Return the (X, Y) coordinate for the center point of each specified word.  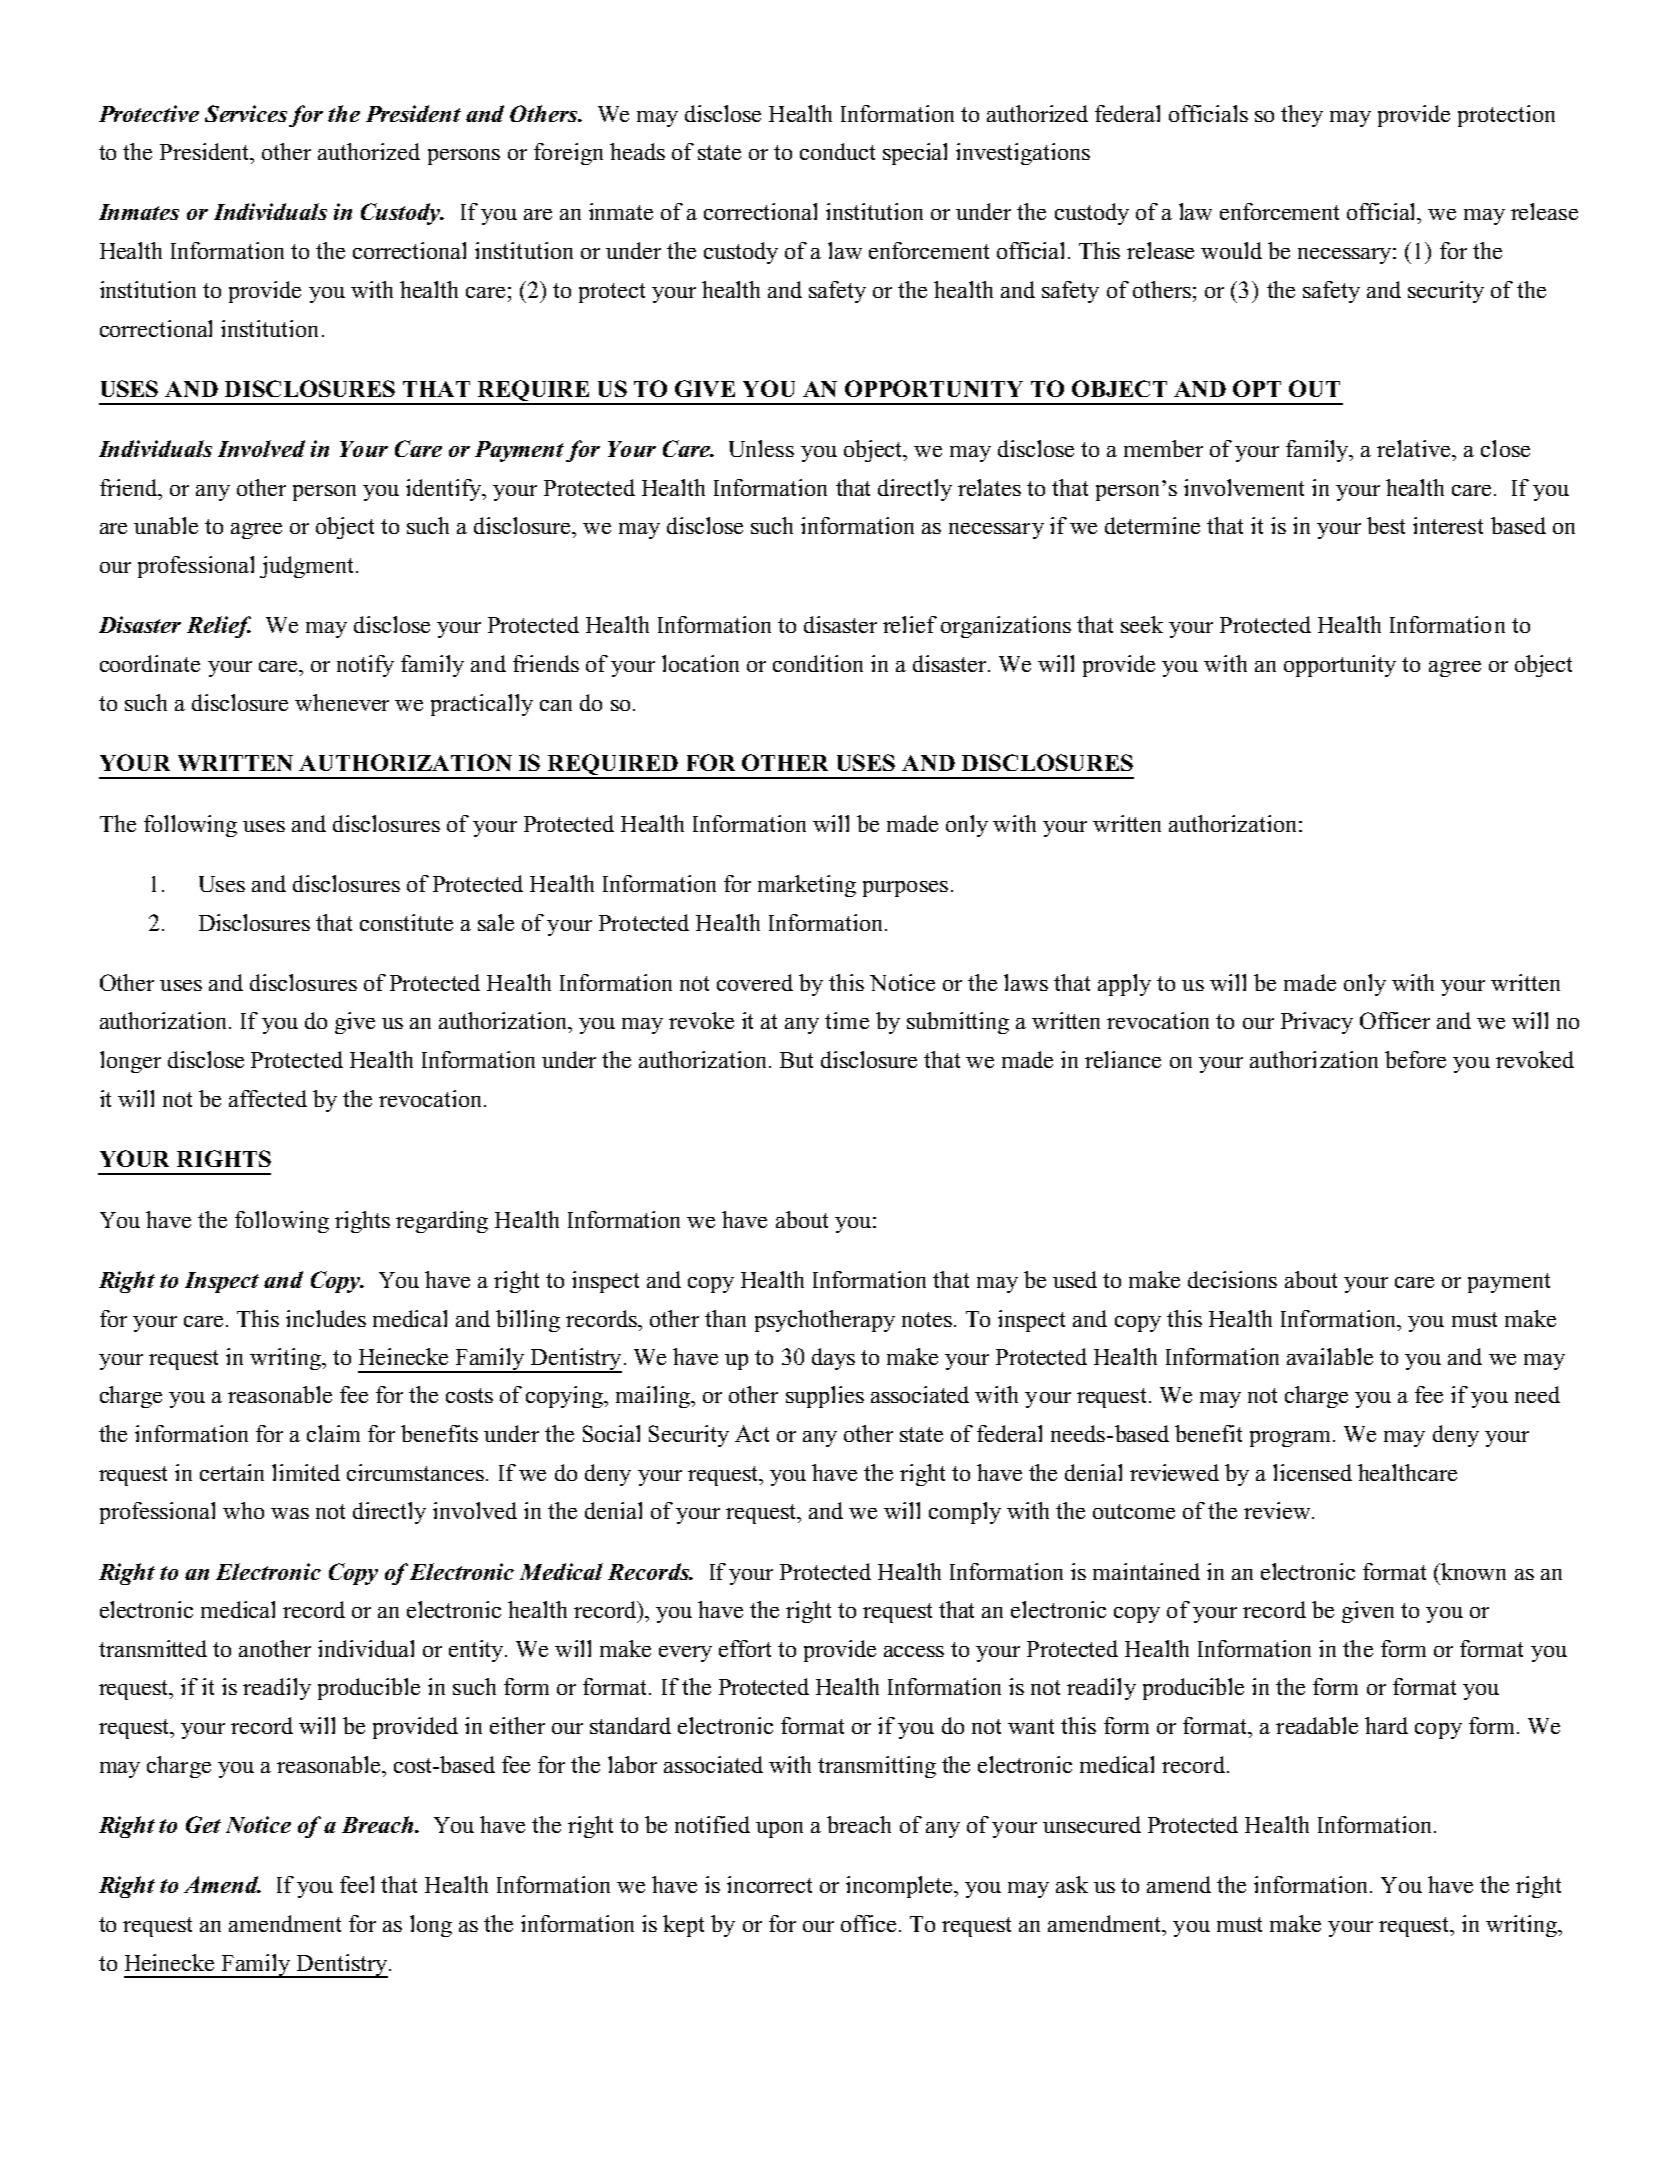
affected (268, 1098)
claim (333, 1433)
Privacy (1317, 1023)
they (1302, 116)
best (1386, 525)
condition (818, 663)
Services (246, 113)
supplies (825, 1397)
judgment (306, 567)
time (847, 1020)
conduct (837, 151)
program (1292, 1439)
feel (357, 1884)
